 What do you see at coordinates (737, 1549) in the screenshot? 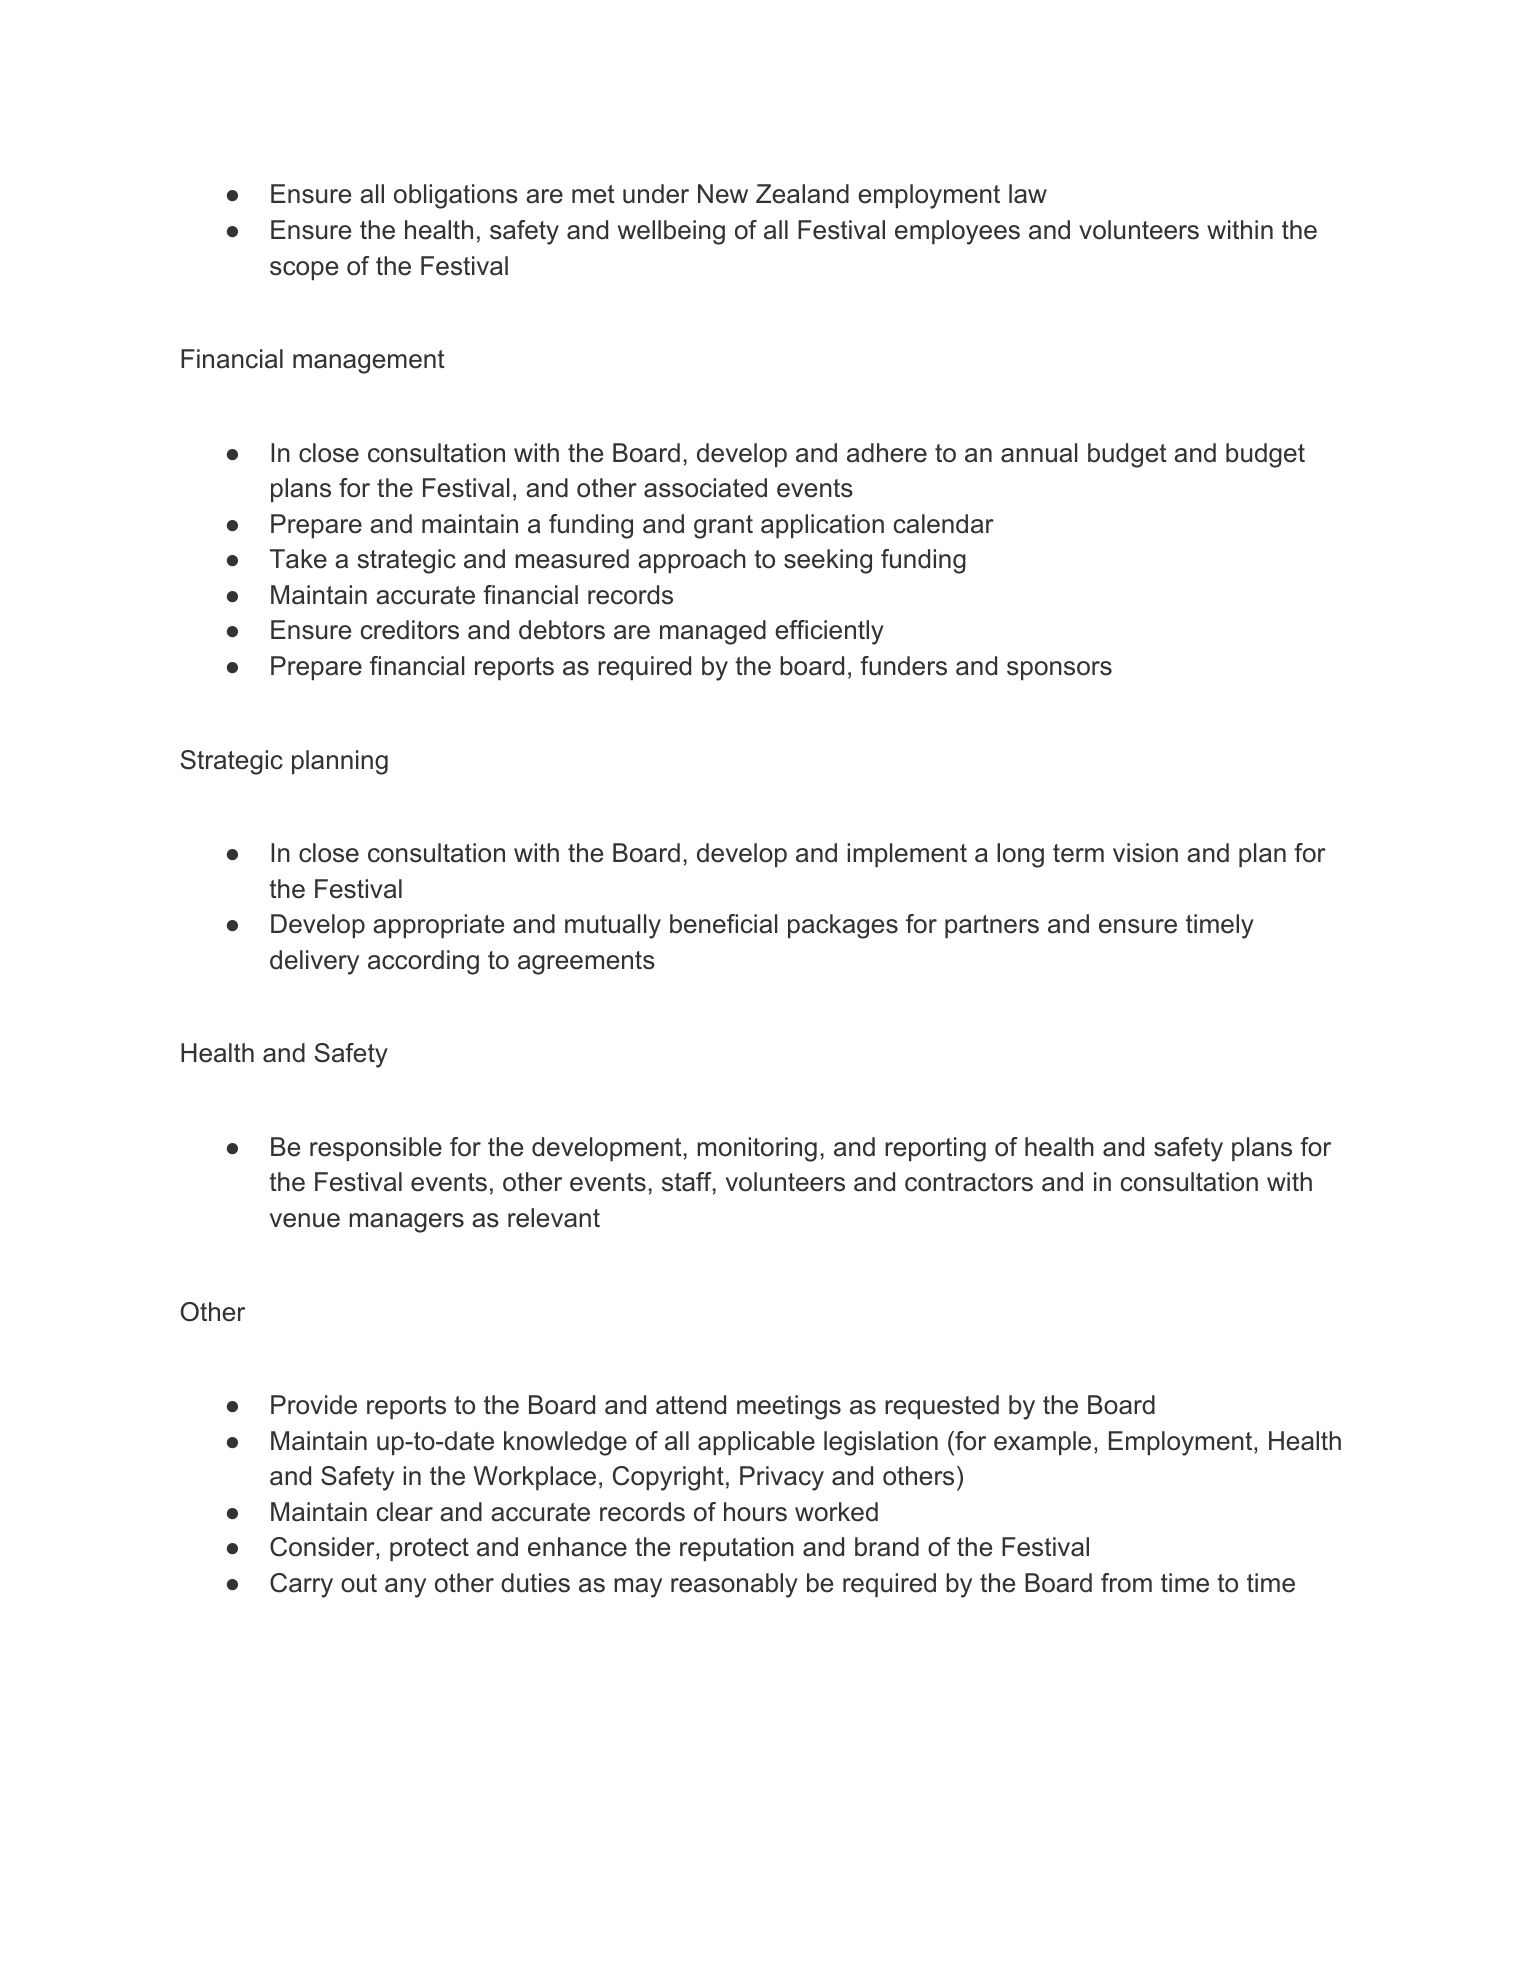
I see `reputation` at bounding box center [737, 1549].
